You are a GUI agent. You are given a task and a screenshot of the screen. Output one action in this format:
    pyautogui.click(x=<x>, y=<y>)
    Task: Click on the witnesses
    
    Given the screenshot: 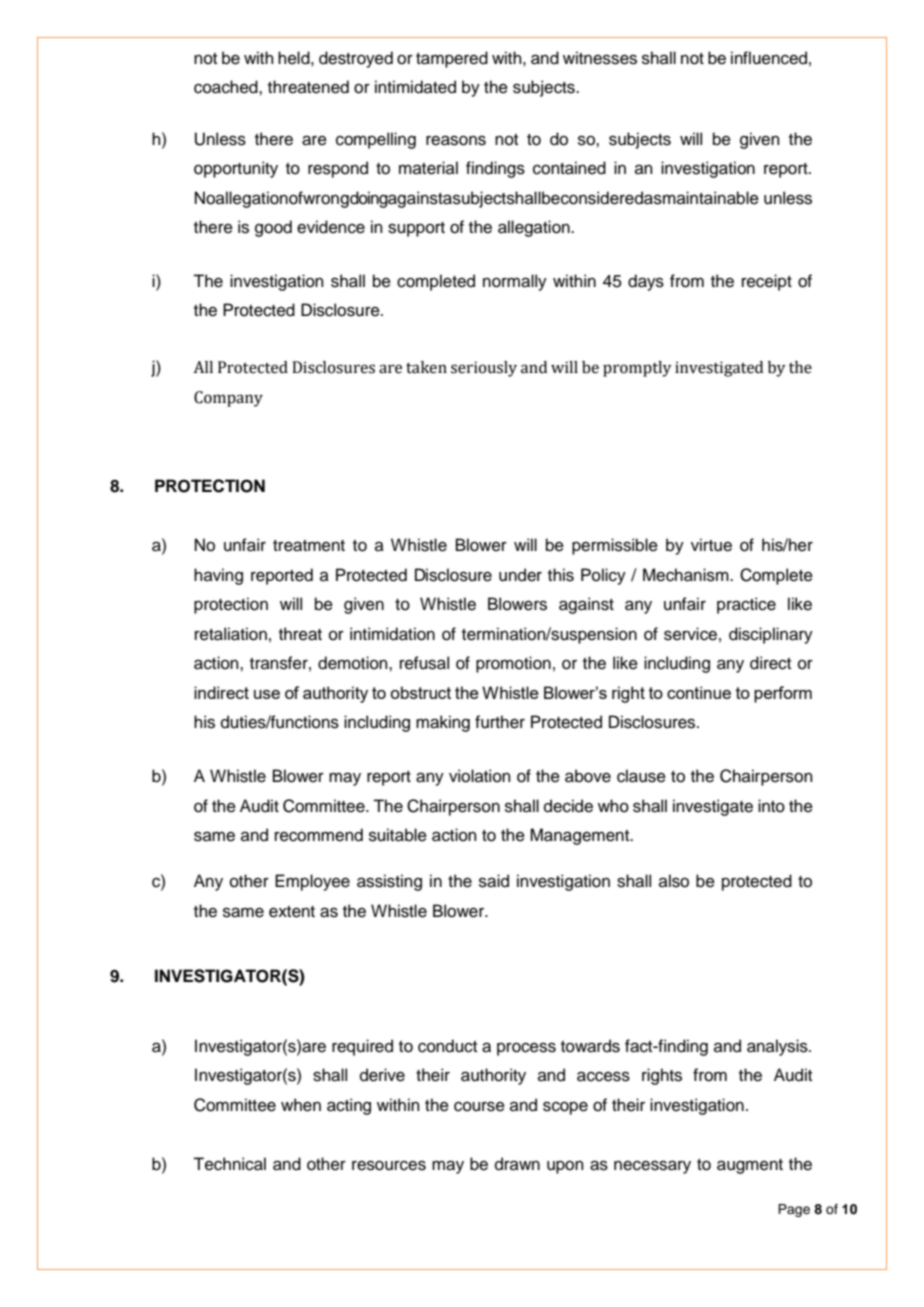 What is the action you would take?
    pyautogui.click(x=600, y=58)
